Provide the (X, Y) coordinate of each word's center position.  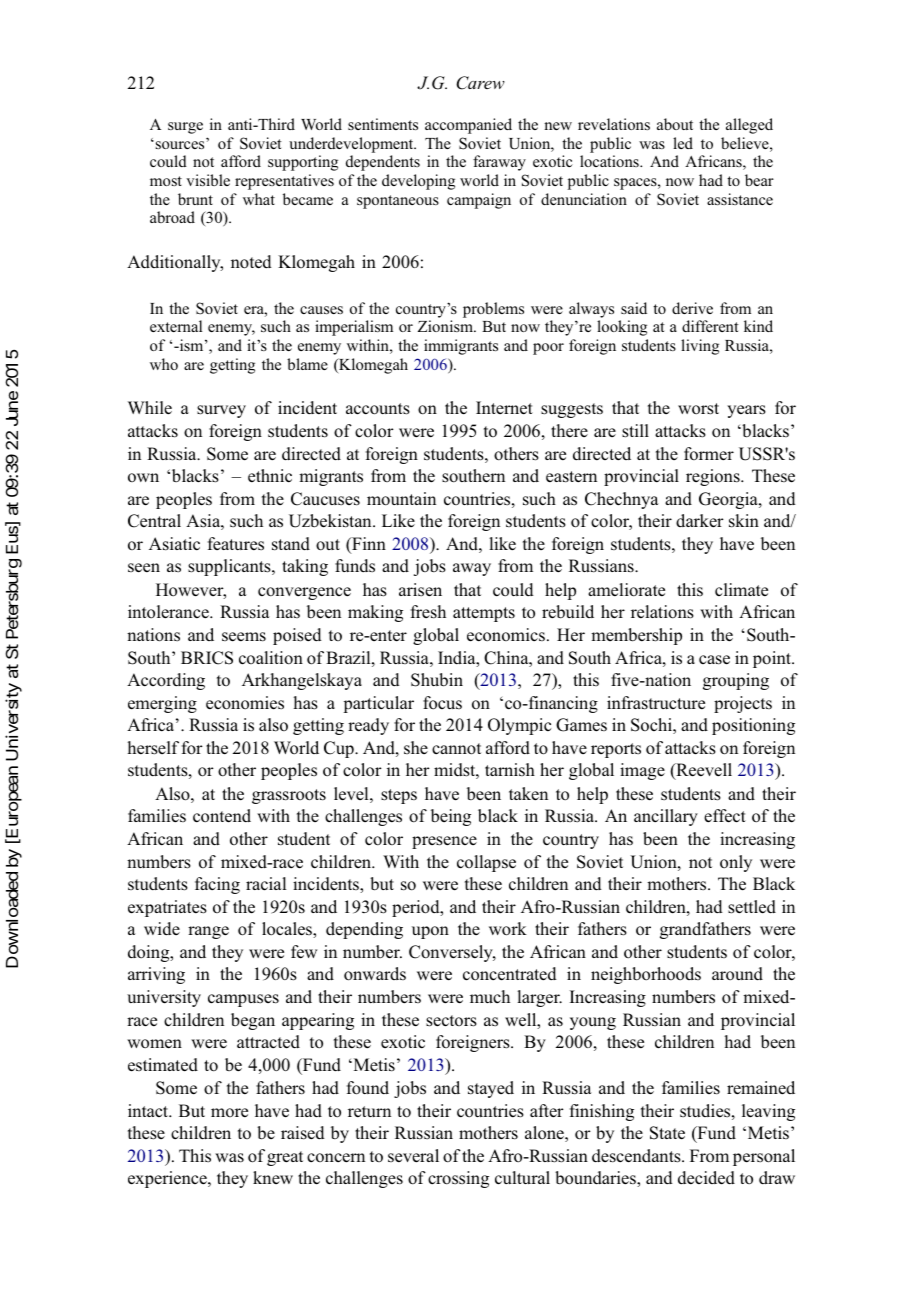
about (675, 124)
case (714, 660)
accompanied (468, 126)
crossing (458, 1179)
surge (185, 128)
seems (244, 637)
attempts (484, 614)
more (229, 1112)
